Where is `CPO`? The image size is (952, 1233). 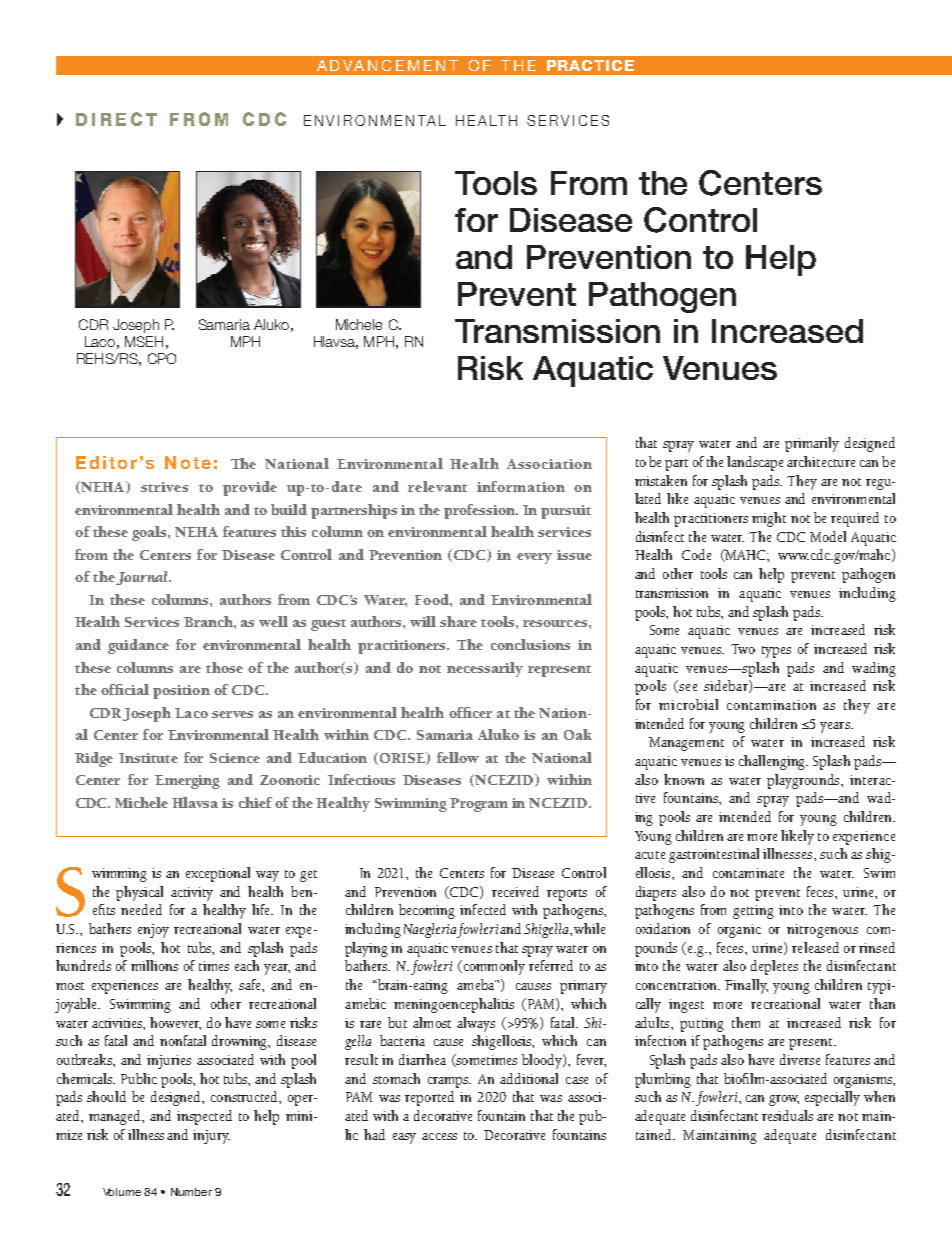 CPO is located at coordinates (162, 358).
